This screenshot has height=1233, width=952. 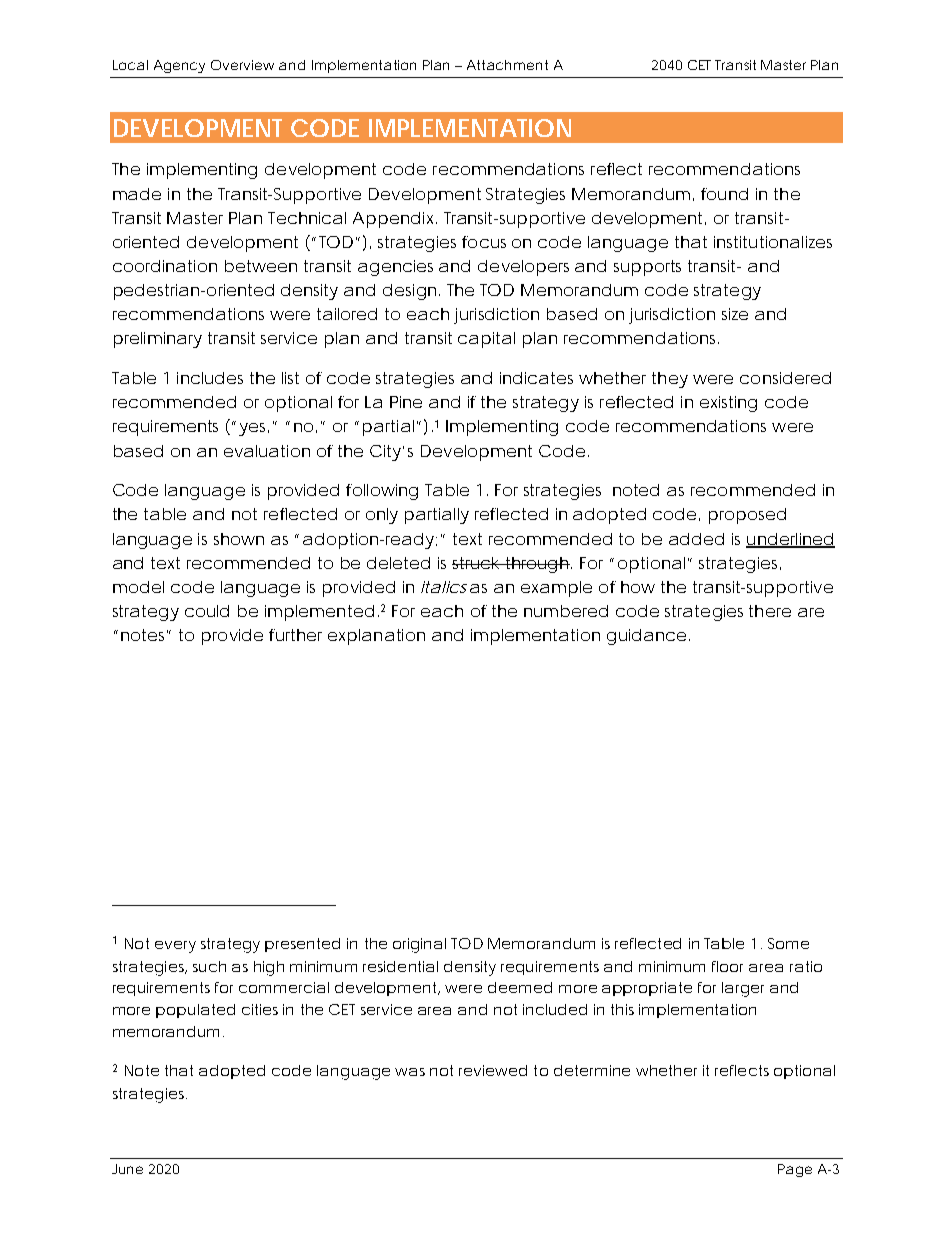 What do you see at coordinates (419, 945) in the screenshot?
I see `original` at bounding box center [419, 945].
